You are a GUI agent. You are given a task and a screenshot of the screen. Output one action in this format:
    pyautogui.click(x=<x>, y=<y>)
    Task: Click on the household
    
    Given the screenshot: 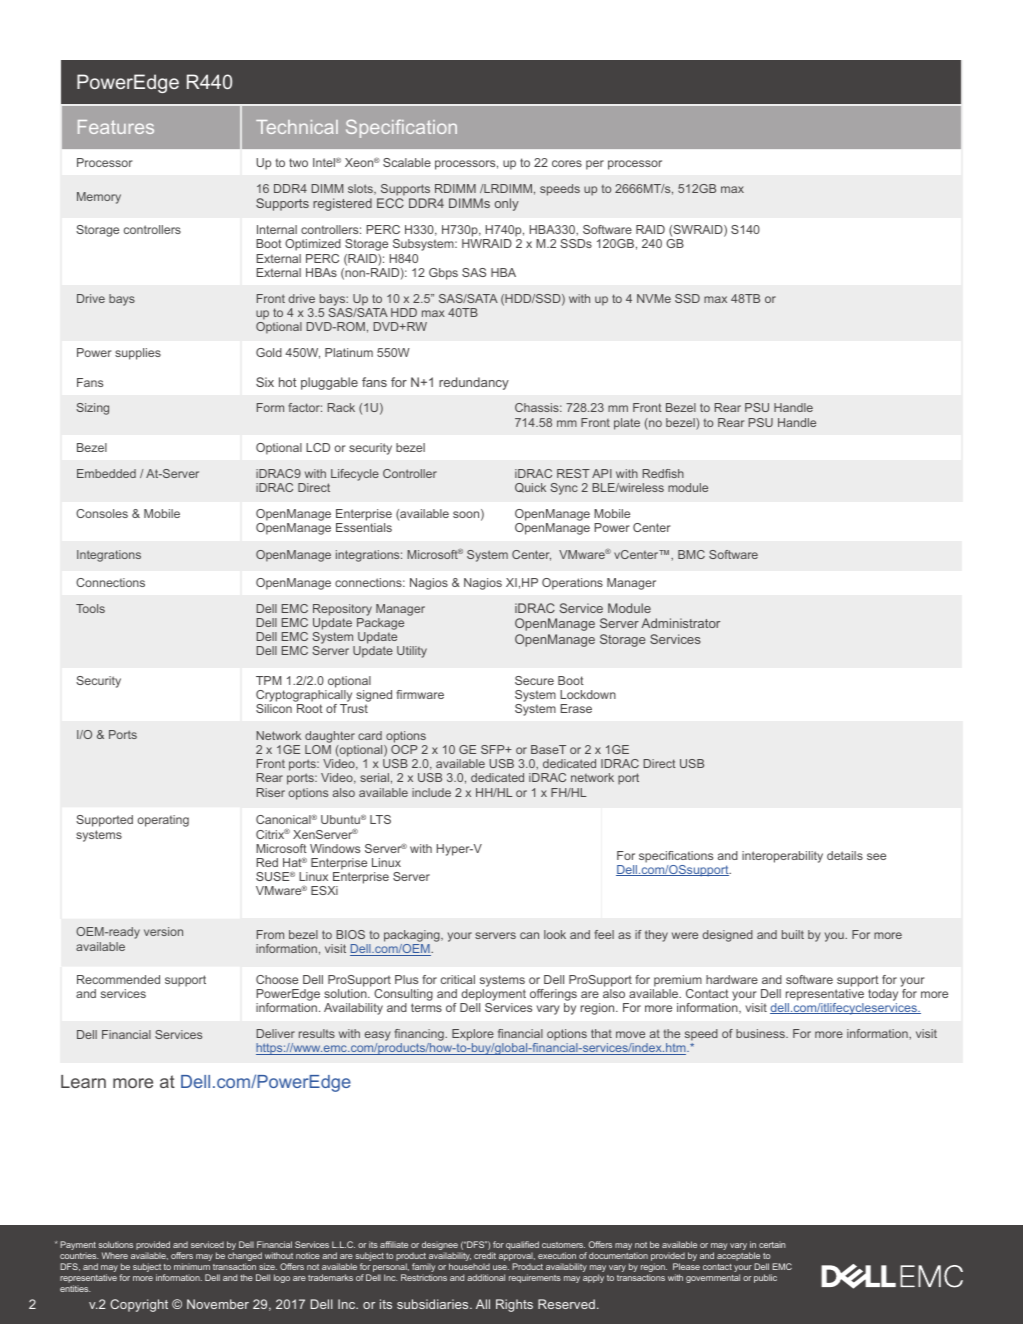 What is the action you would take?
    pyautogui.click(x=469, y=1266)
